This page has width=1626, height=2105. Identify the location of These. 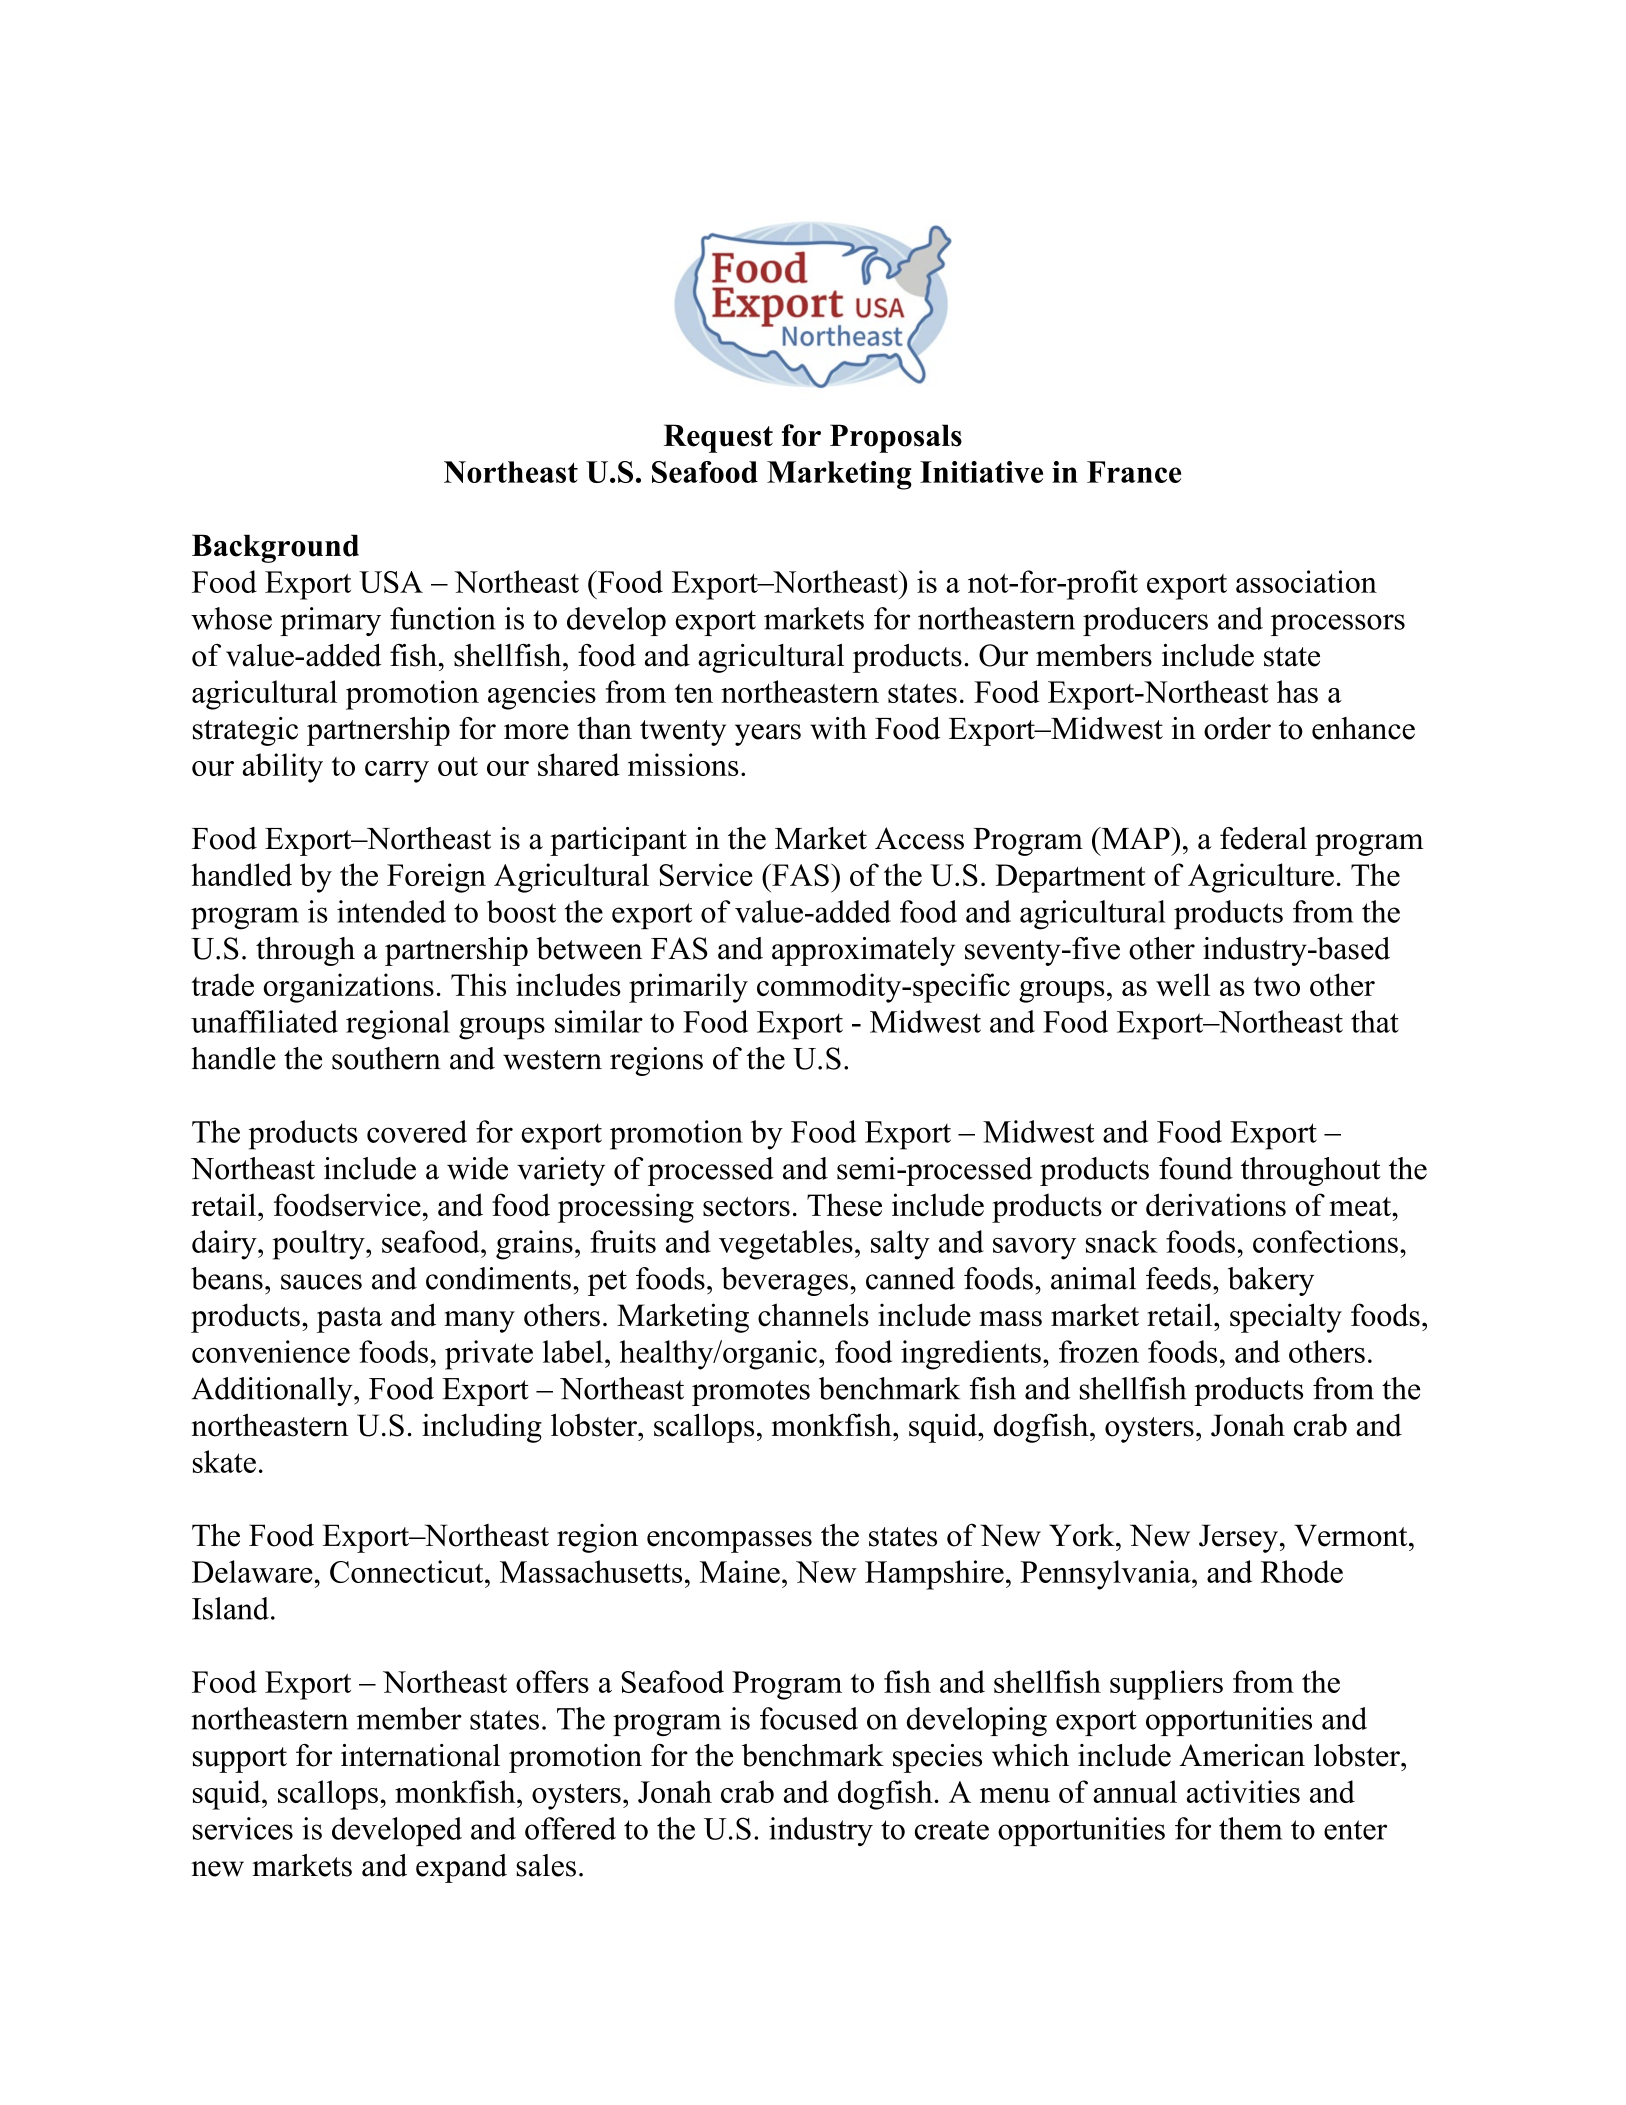
(844, 1205).
